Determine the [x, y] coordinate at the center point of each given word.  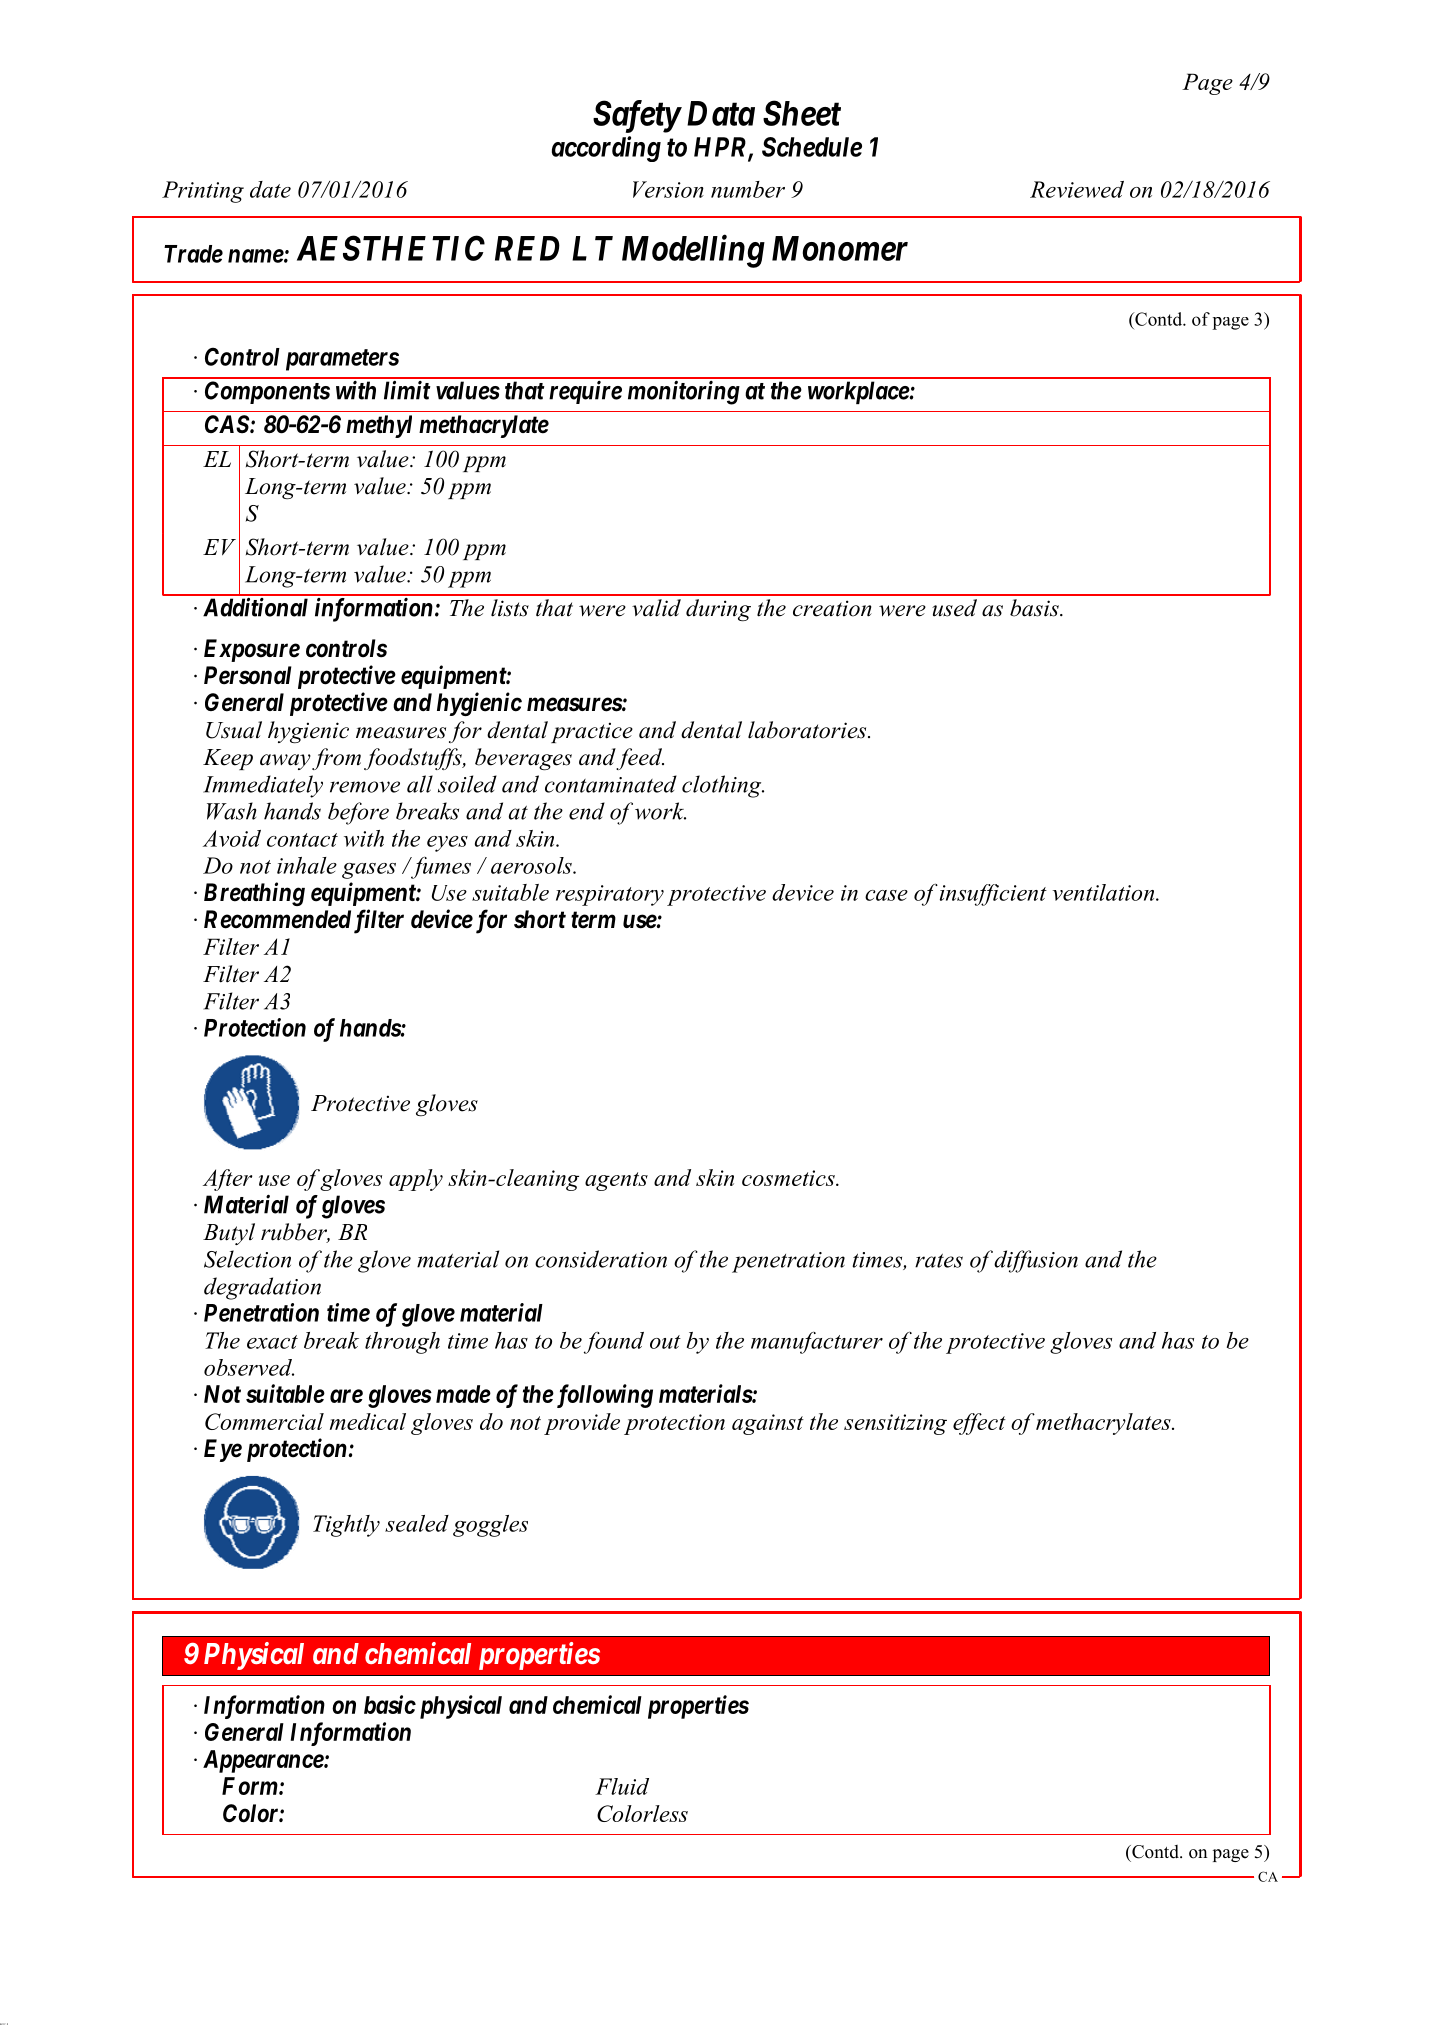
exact [272, 1342]
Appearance [264, 1761]
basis [1035, 608]
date [270, 189]
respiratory [610, 895]
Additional [255, 607]
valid [656, 608]
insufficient [993, 895]
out [665, 1342]
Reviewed [1077, 189]
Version [668, 189]
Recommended [277, 919]
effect [979, 1424]
